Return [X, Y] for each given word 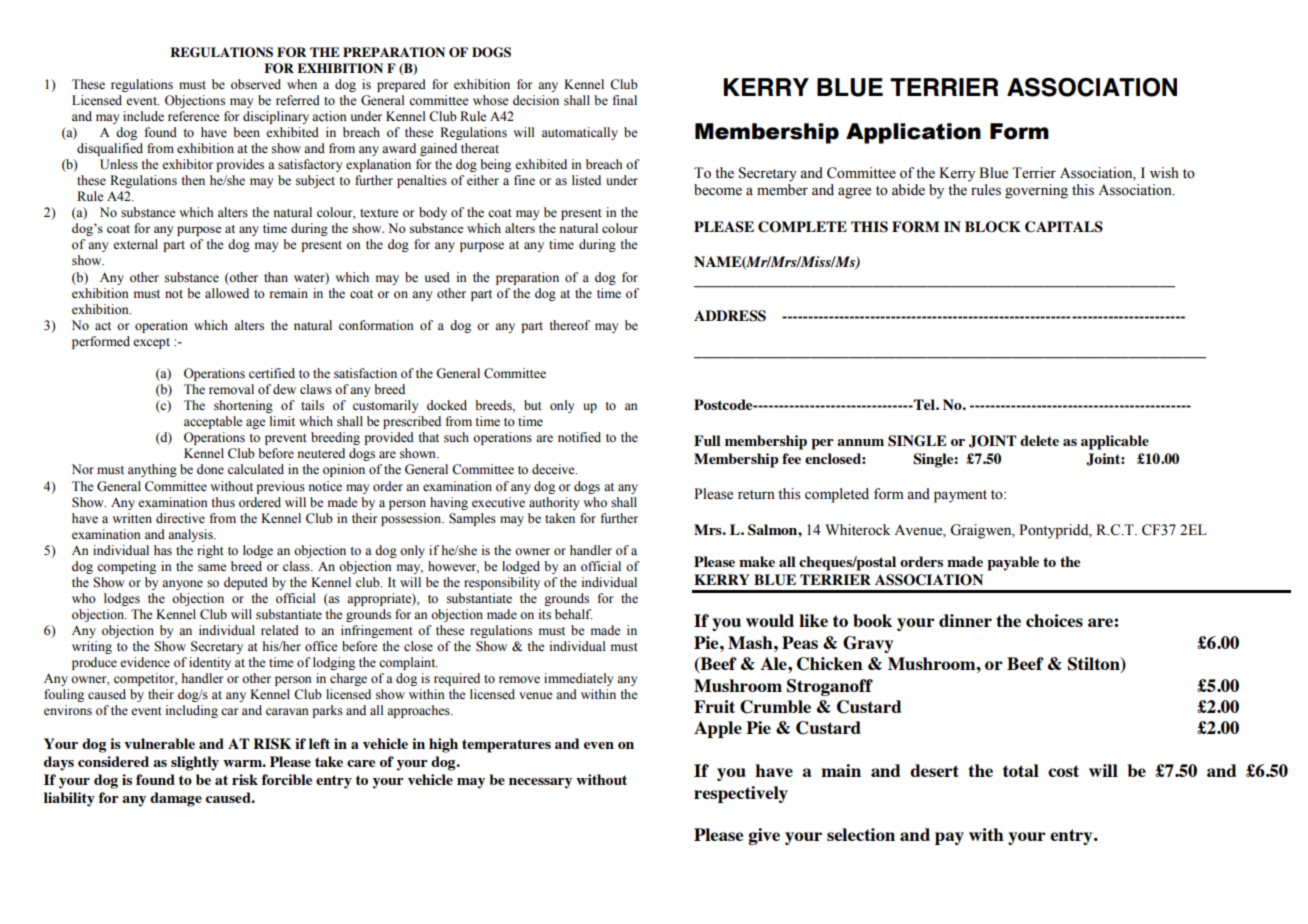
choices [1054, 620]
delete [1039, 440]
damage [176, 799]
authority [554, 503]
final [625, 100]
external [135, 244]
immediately [578, 679]
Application [913, 133]
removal [231, 389]
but [533, 405]
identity [210, 663]
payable [1013, 563]
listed [586, 180]
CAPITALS [1064, 227]
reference [194, 116]
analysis [191, 535]
